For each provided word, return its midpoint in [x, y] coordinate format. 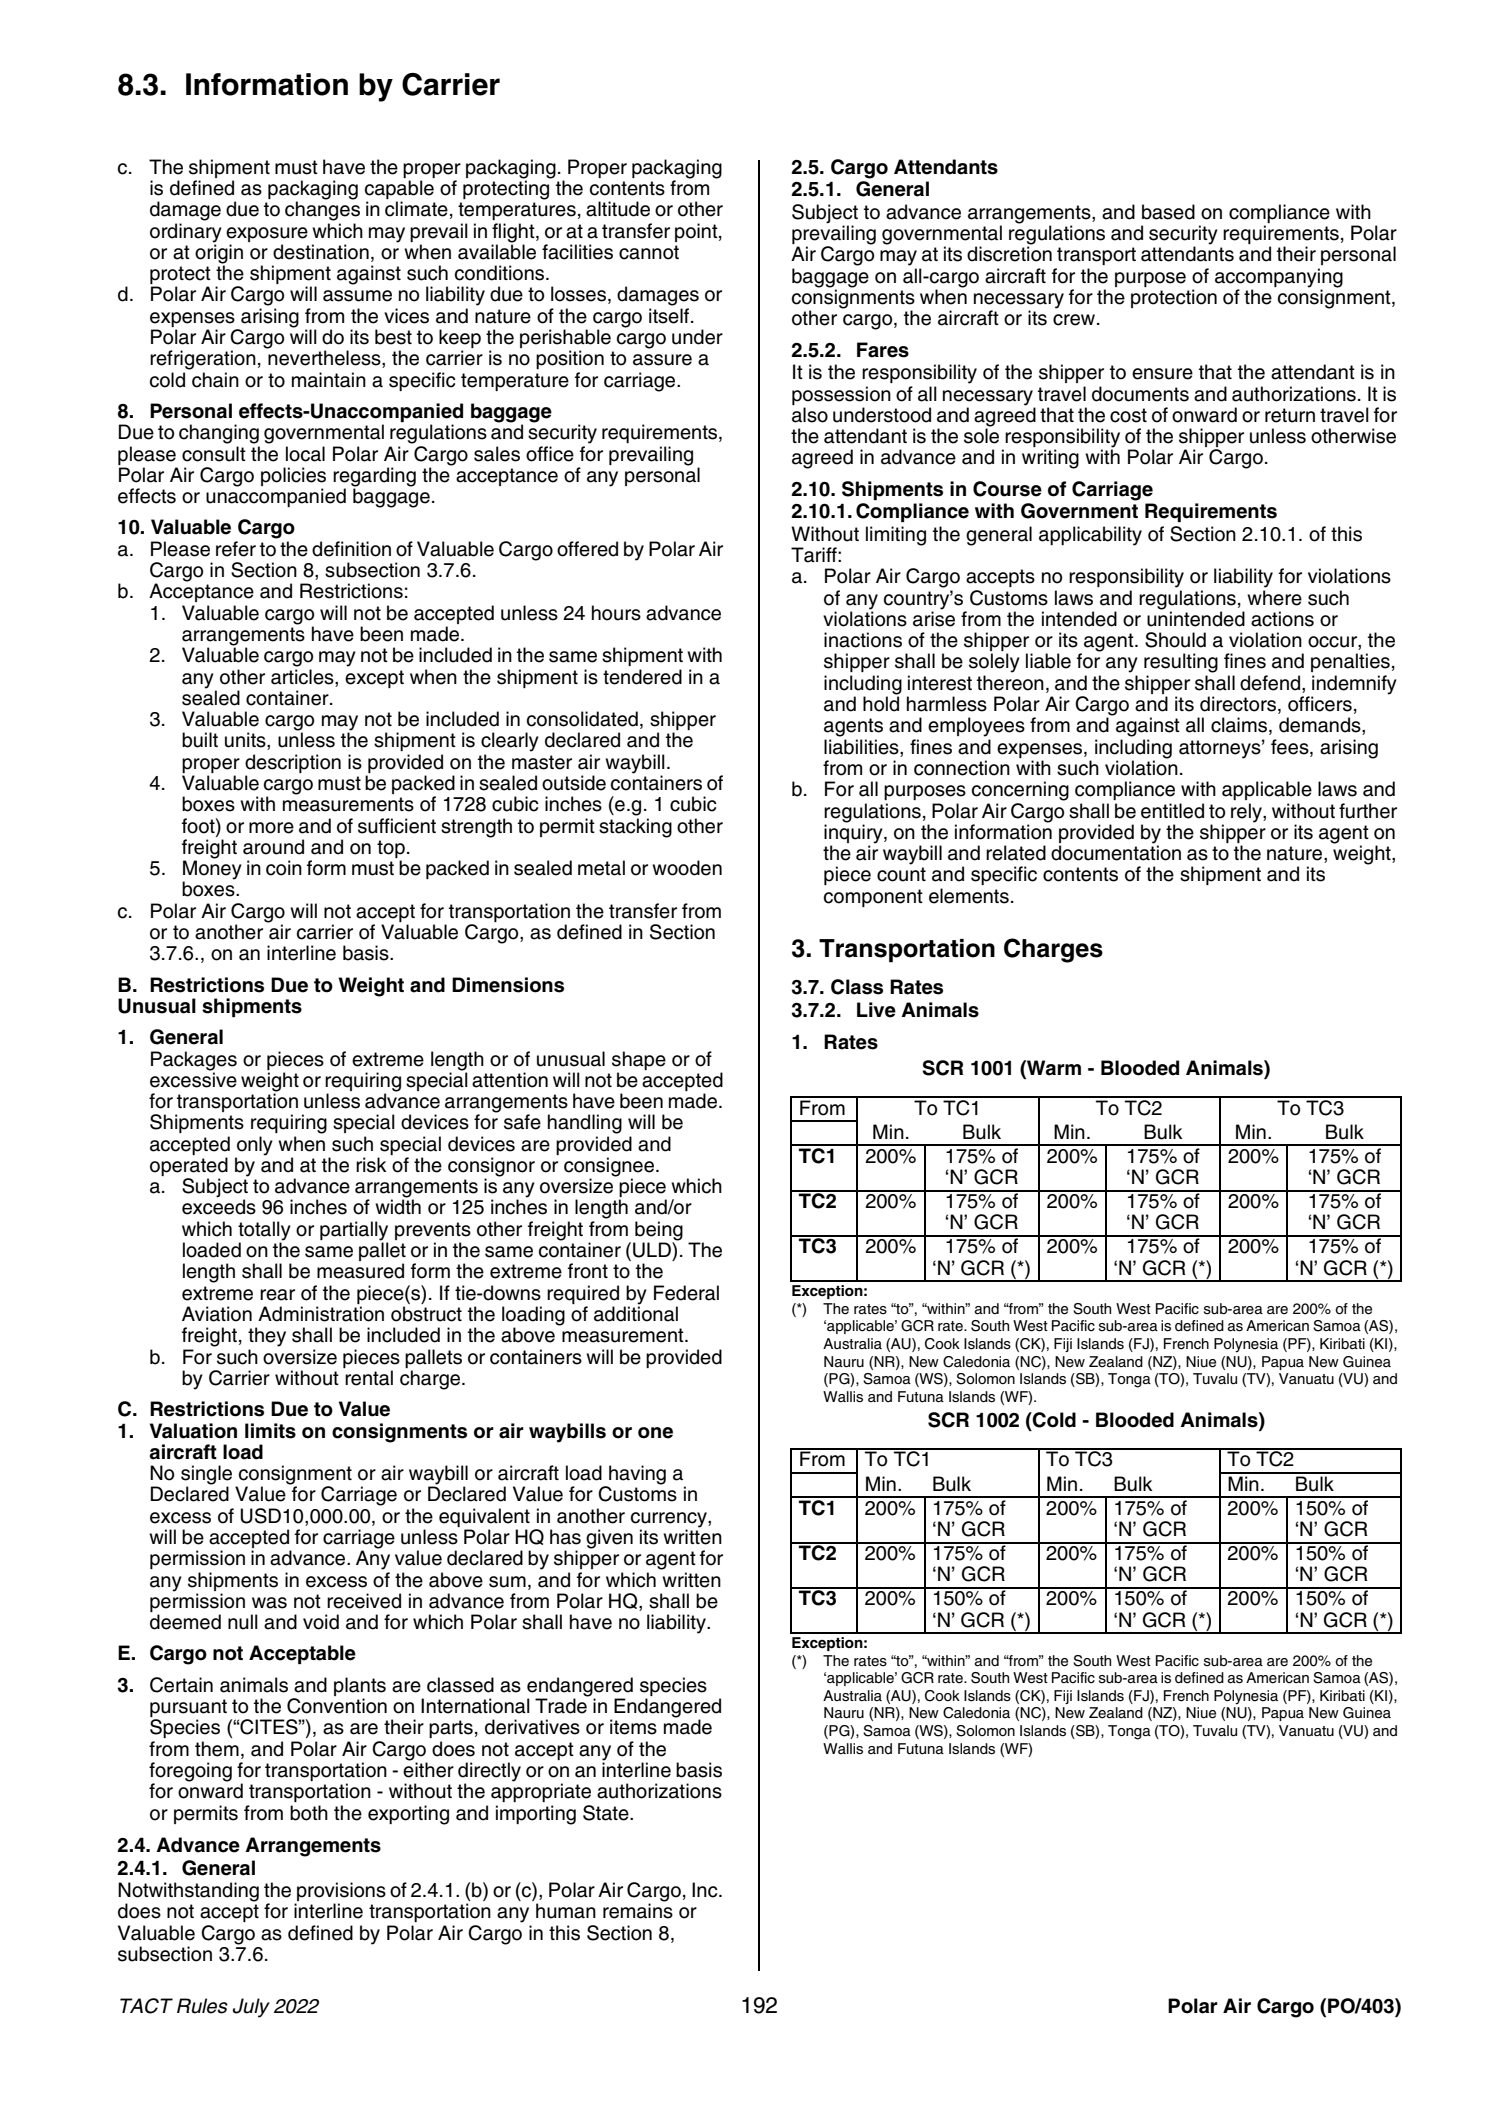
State [607, 1813]
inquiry [854, 833]
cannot [649, 252]
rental [369, 1378]
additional [636, 1313]
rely [1247, 813]
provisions [340, 1893]
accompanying [1279, 279]
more [271, 828]
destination [321, 252]
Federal [686, 1293]
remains [638, 1911]
